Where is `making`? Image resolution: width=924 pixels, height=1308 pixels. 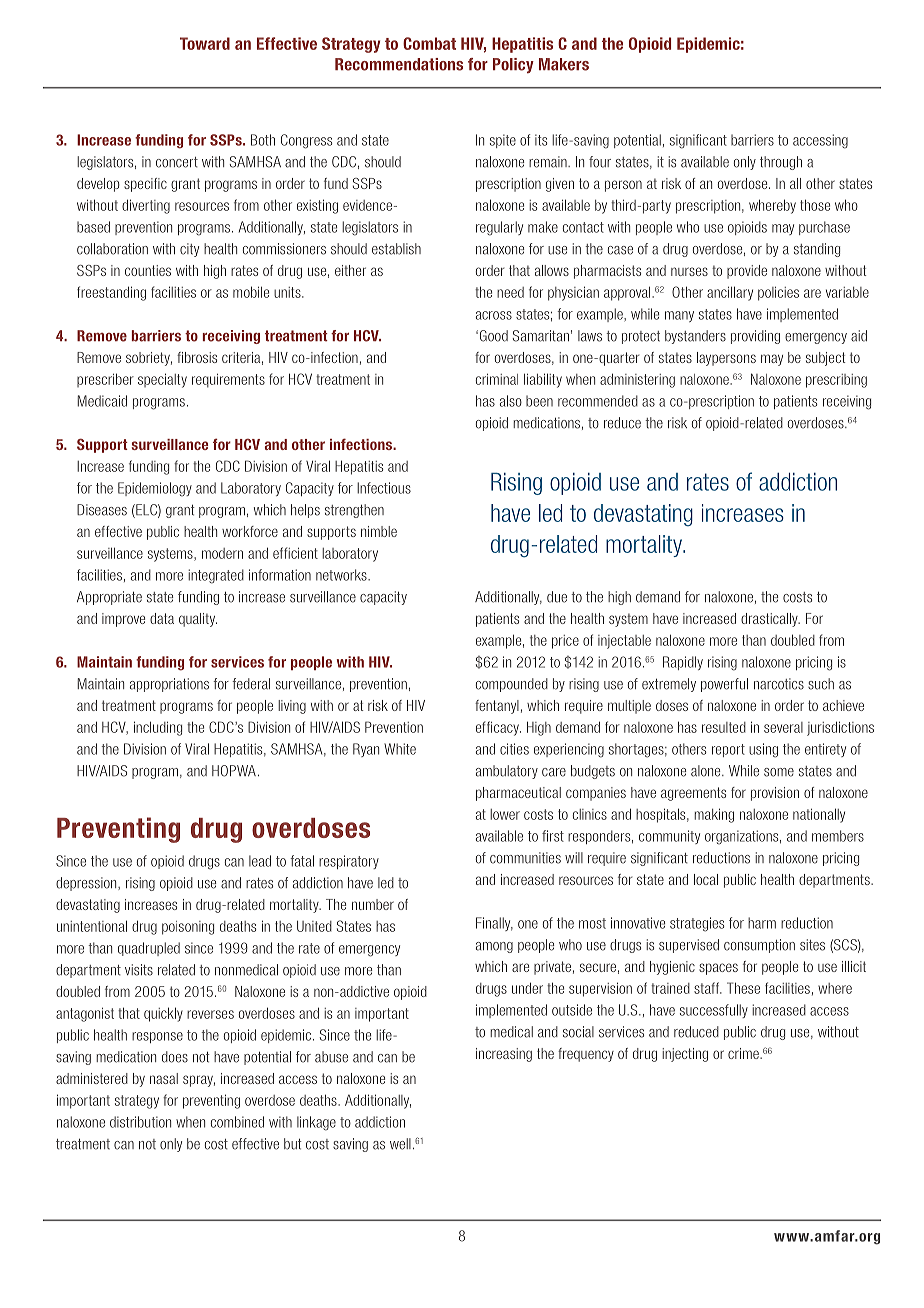
making is located at coordinates (714, 815).
